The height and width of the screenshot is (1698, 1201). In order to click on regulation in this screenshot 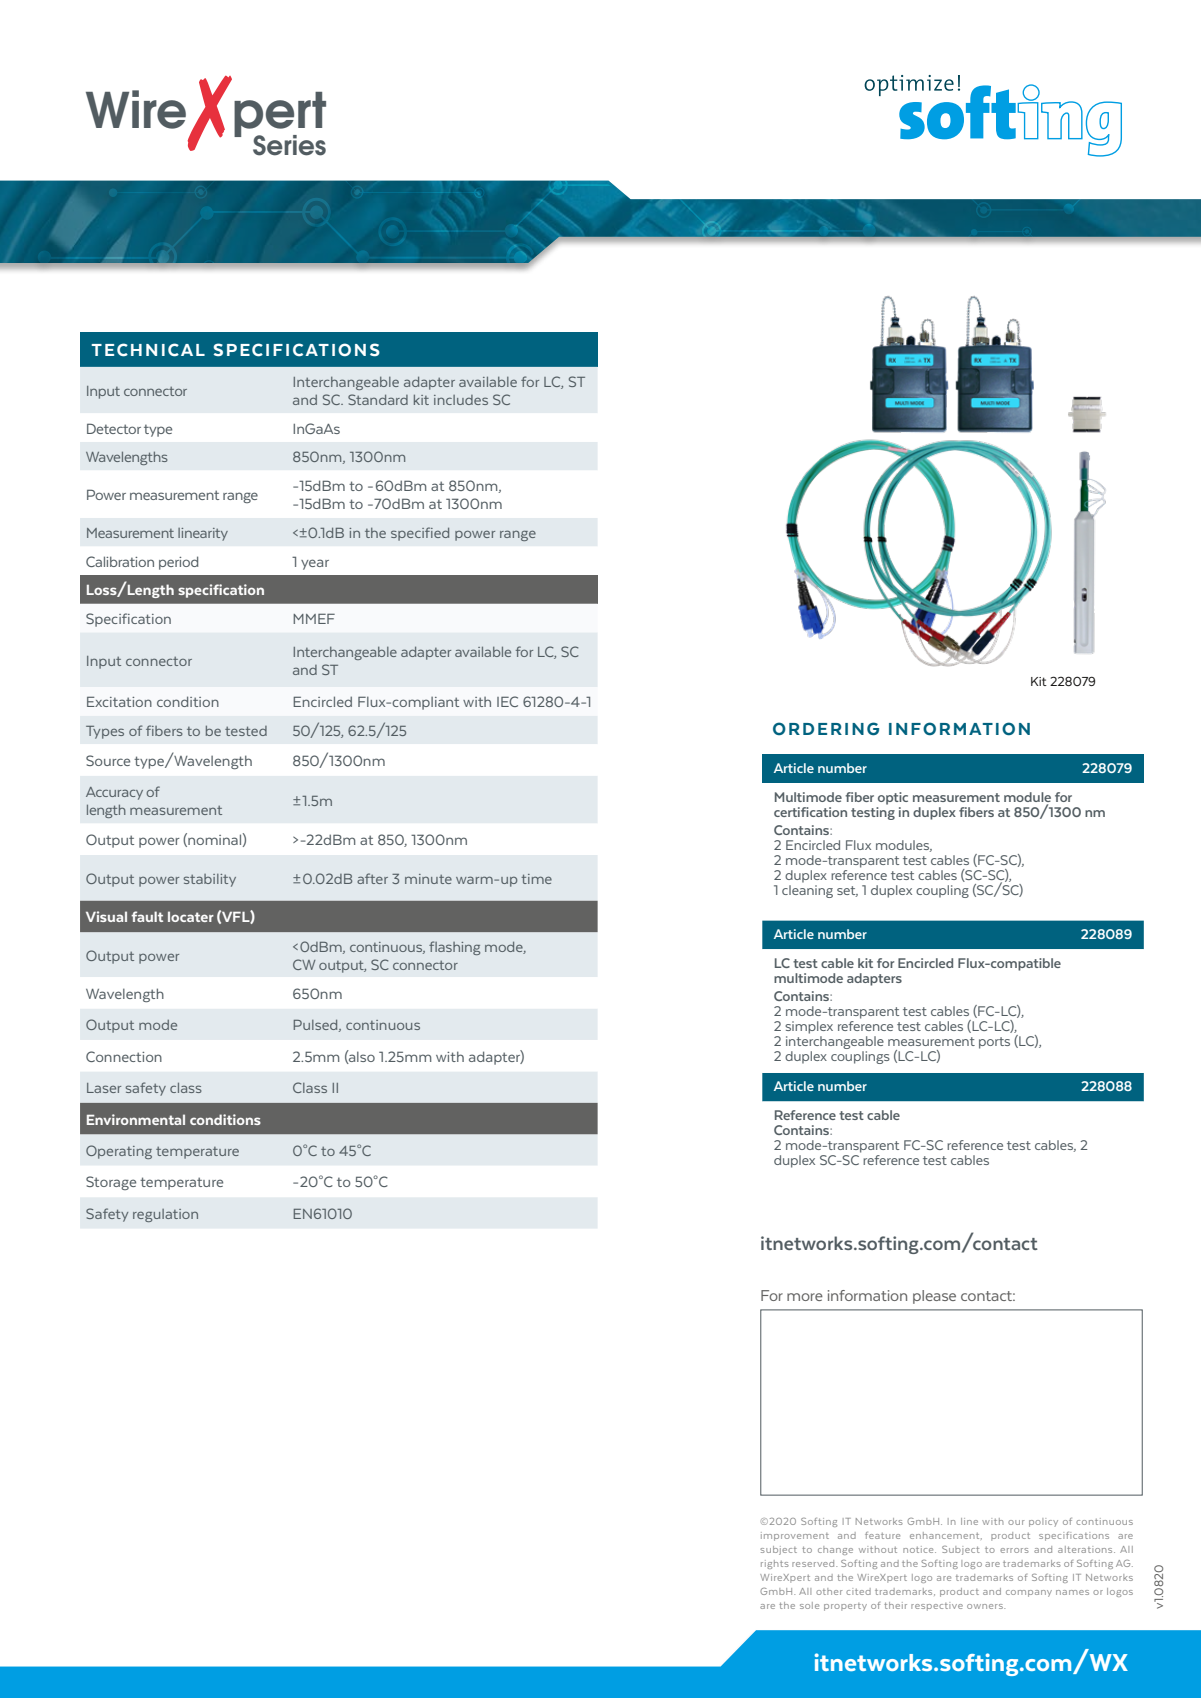, I will do `click(165, 1215)`.
